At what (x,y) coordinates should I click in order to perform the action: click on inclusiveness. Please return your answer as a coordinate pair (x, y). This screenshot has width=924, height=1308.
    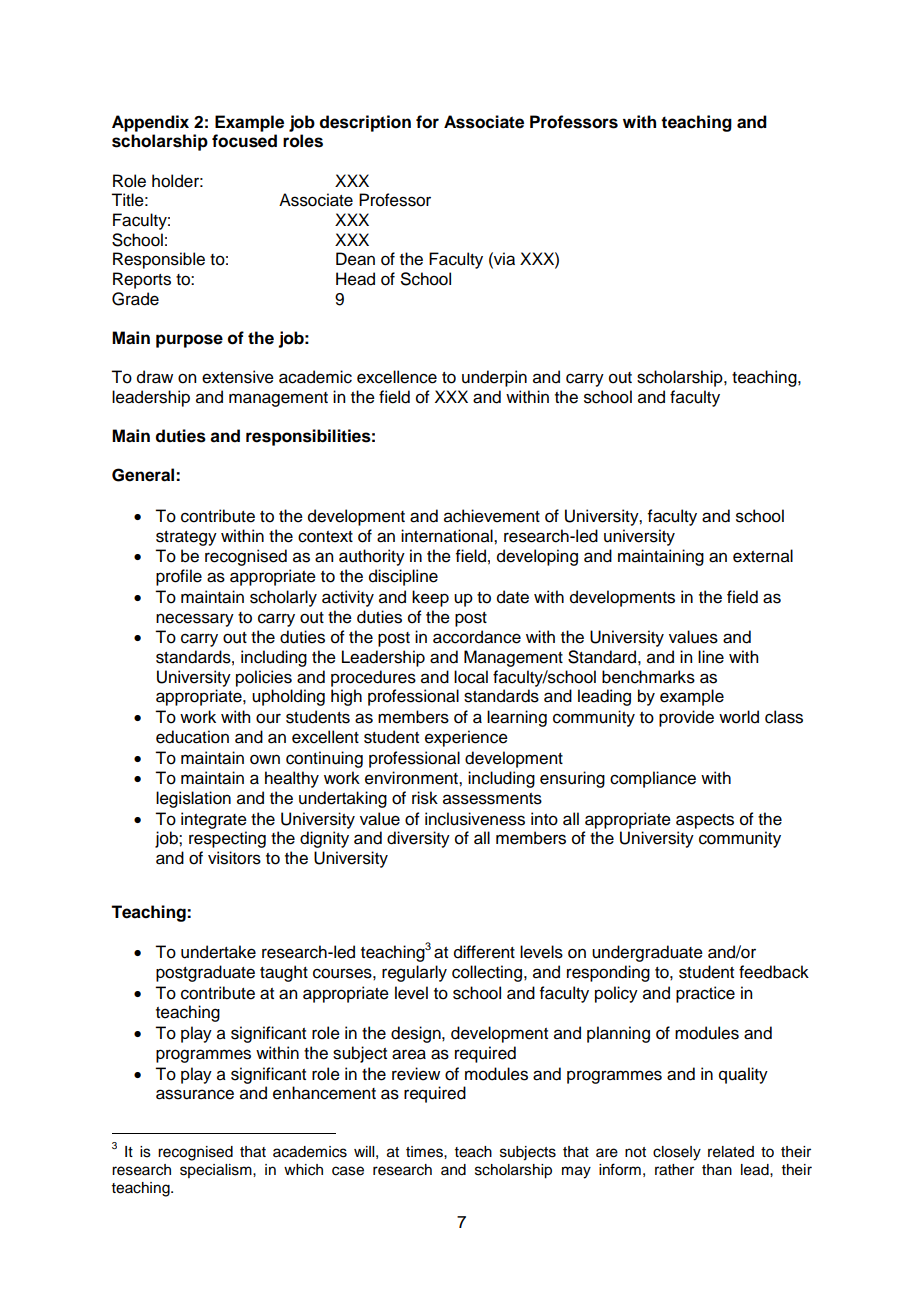
    Looking at the image, I should click on (475, 819).
